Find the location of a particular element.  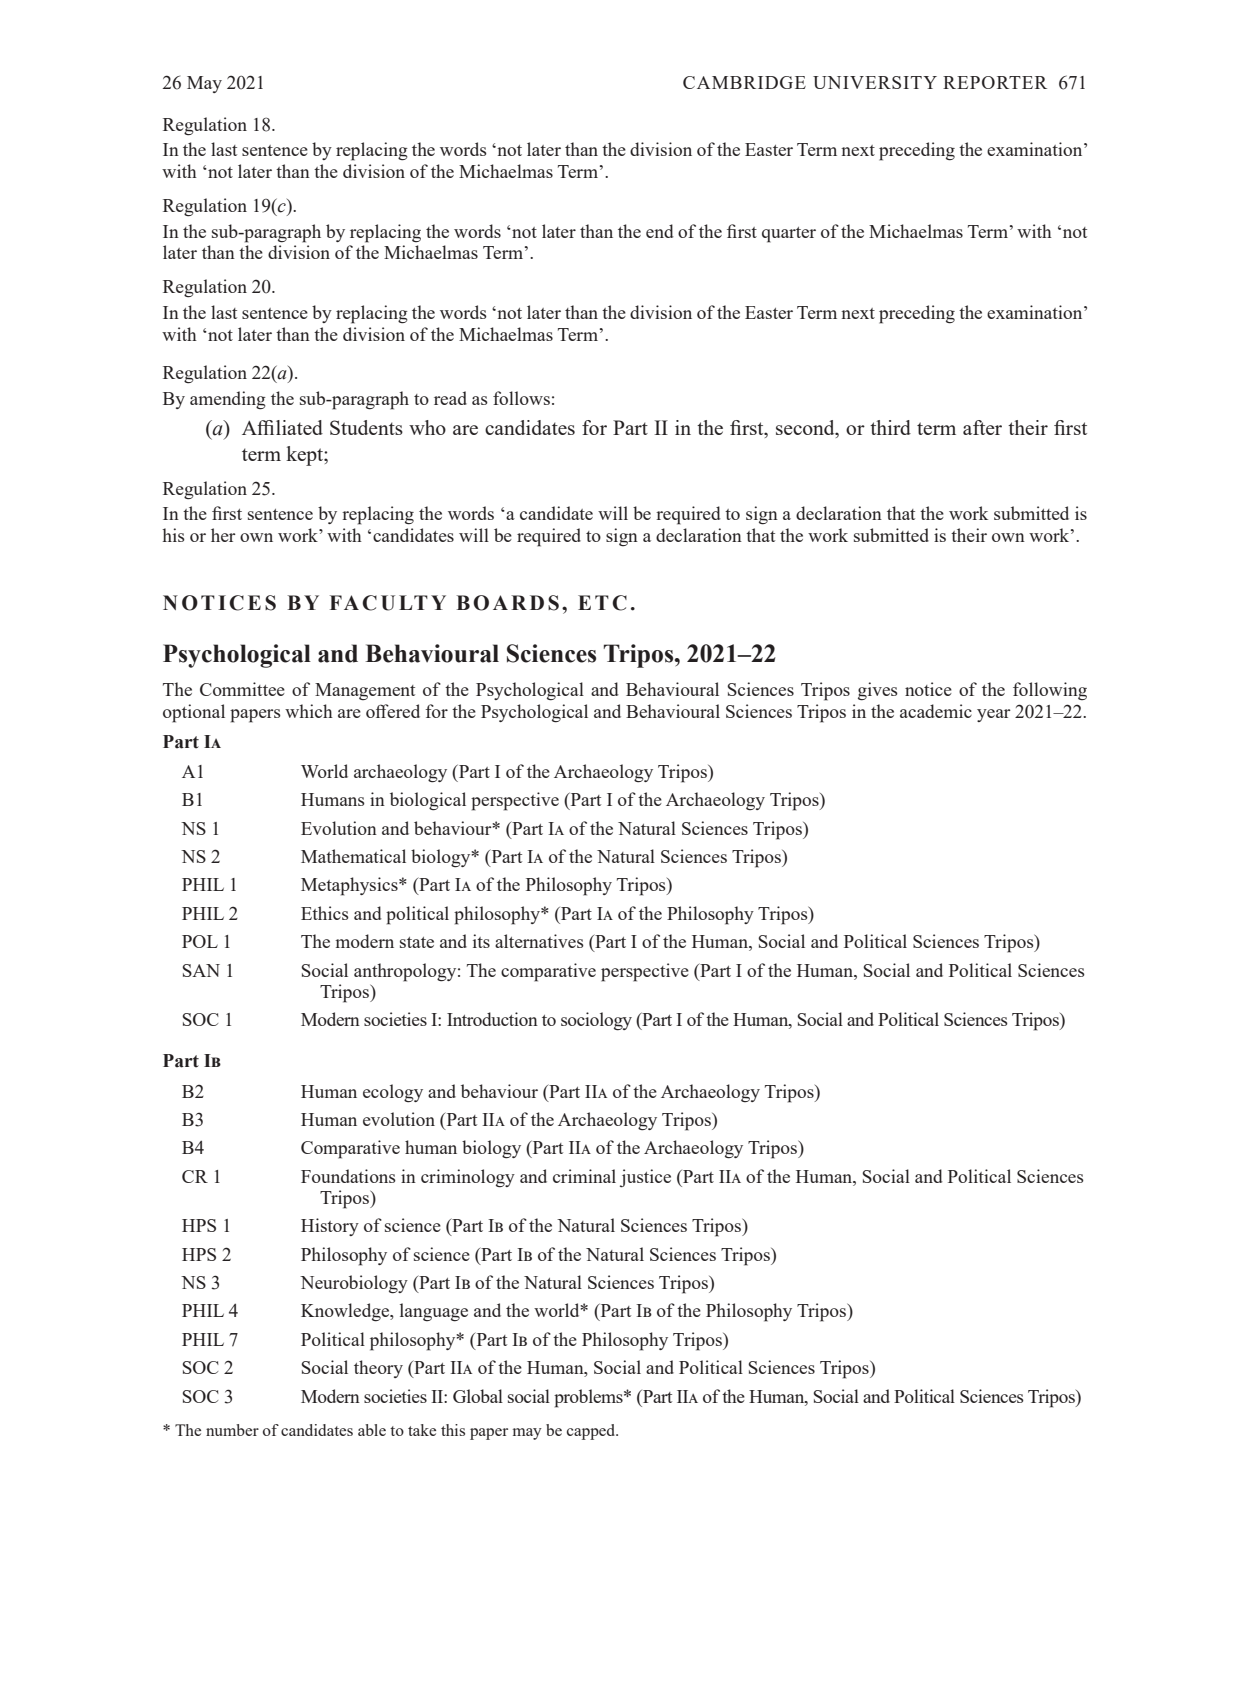

amending is located at coordinates (228, 400).
